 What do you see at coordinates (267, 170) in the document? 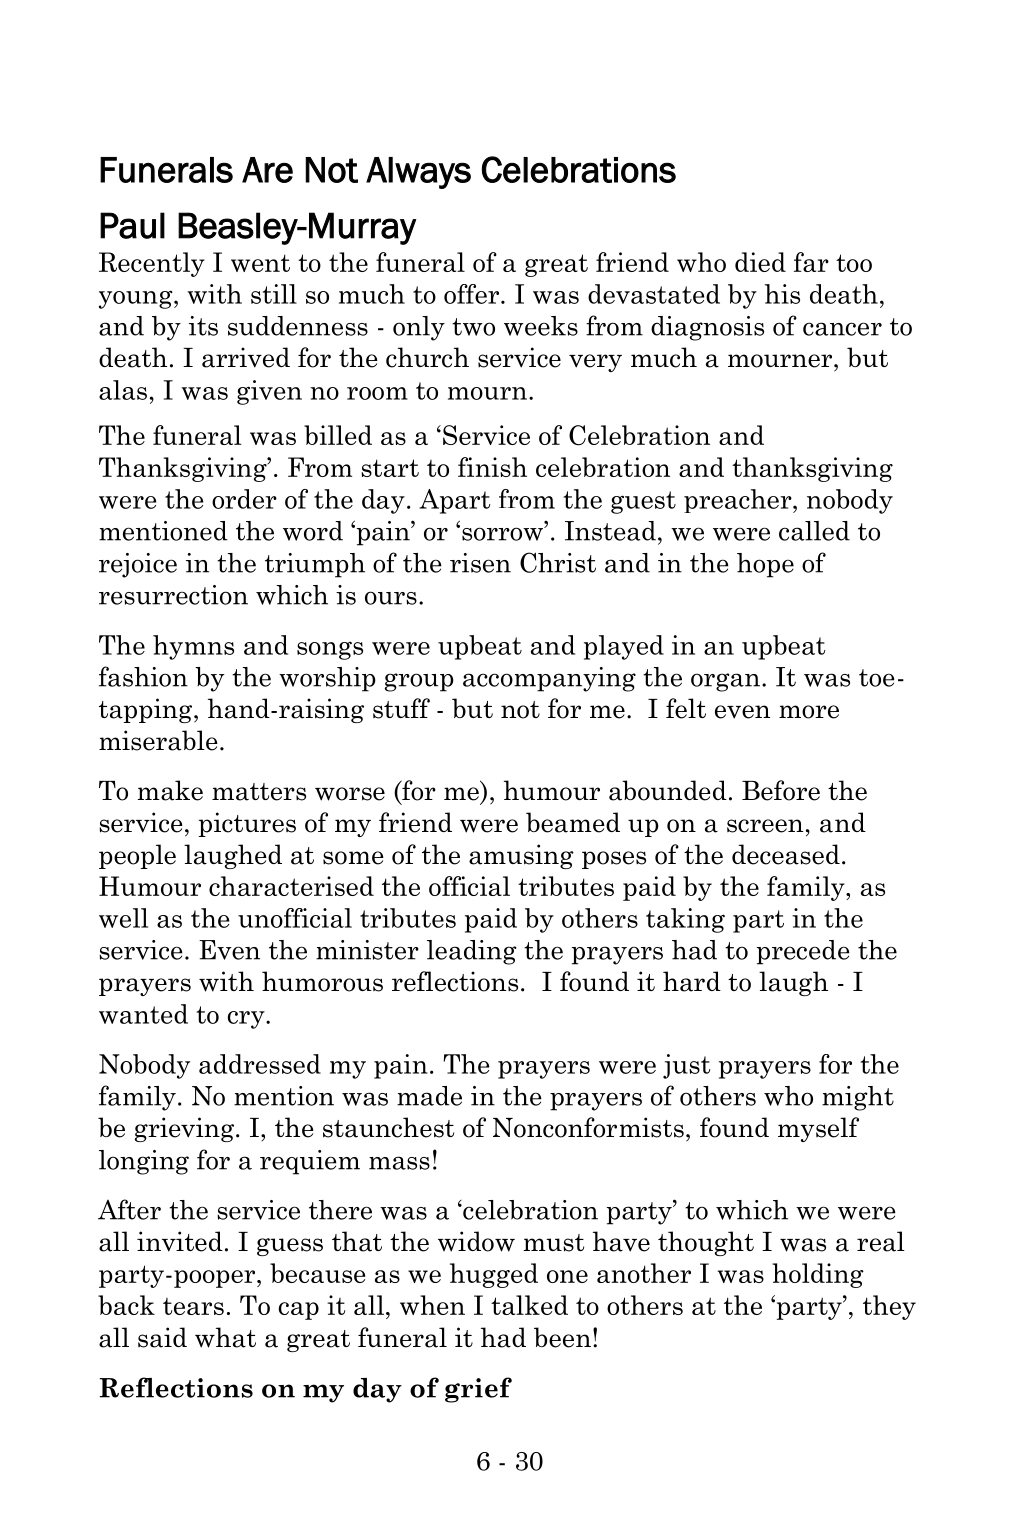
I see `Are` at bounding box center [267, 170].
